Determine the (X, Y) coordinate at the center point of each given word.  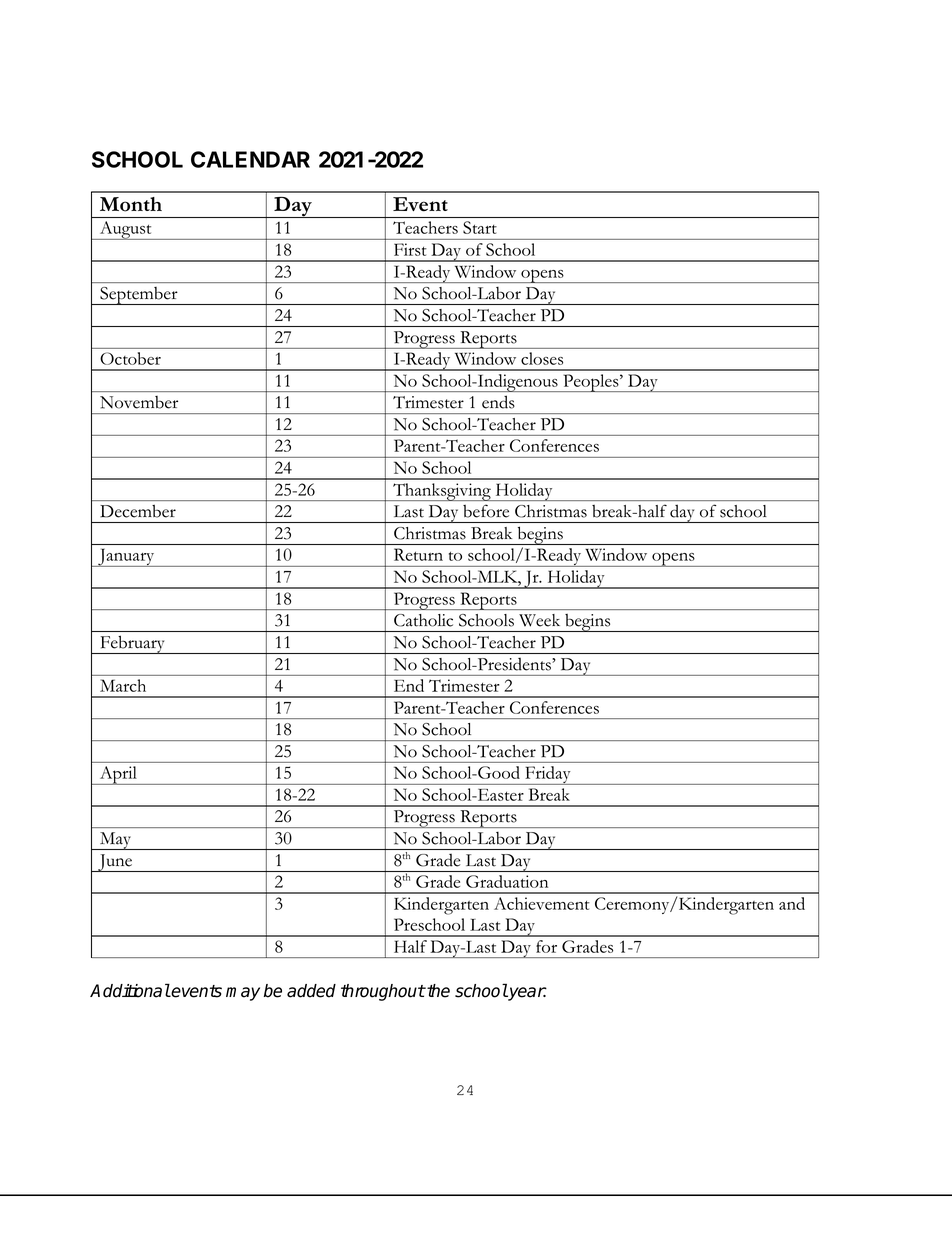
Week (539, 620)
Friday (548, 775)
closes (542, 358)
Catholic (423, 620)
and (792, 903)
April (118, 775)
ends (498, 402)
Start (479, 227)
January (126, 557)
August (125, 230)
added (311, 991)
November (139, 402)
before (486, 511)
